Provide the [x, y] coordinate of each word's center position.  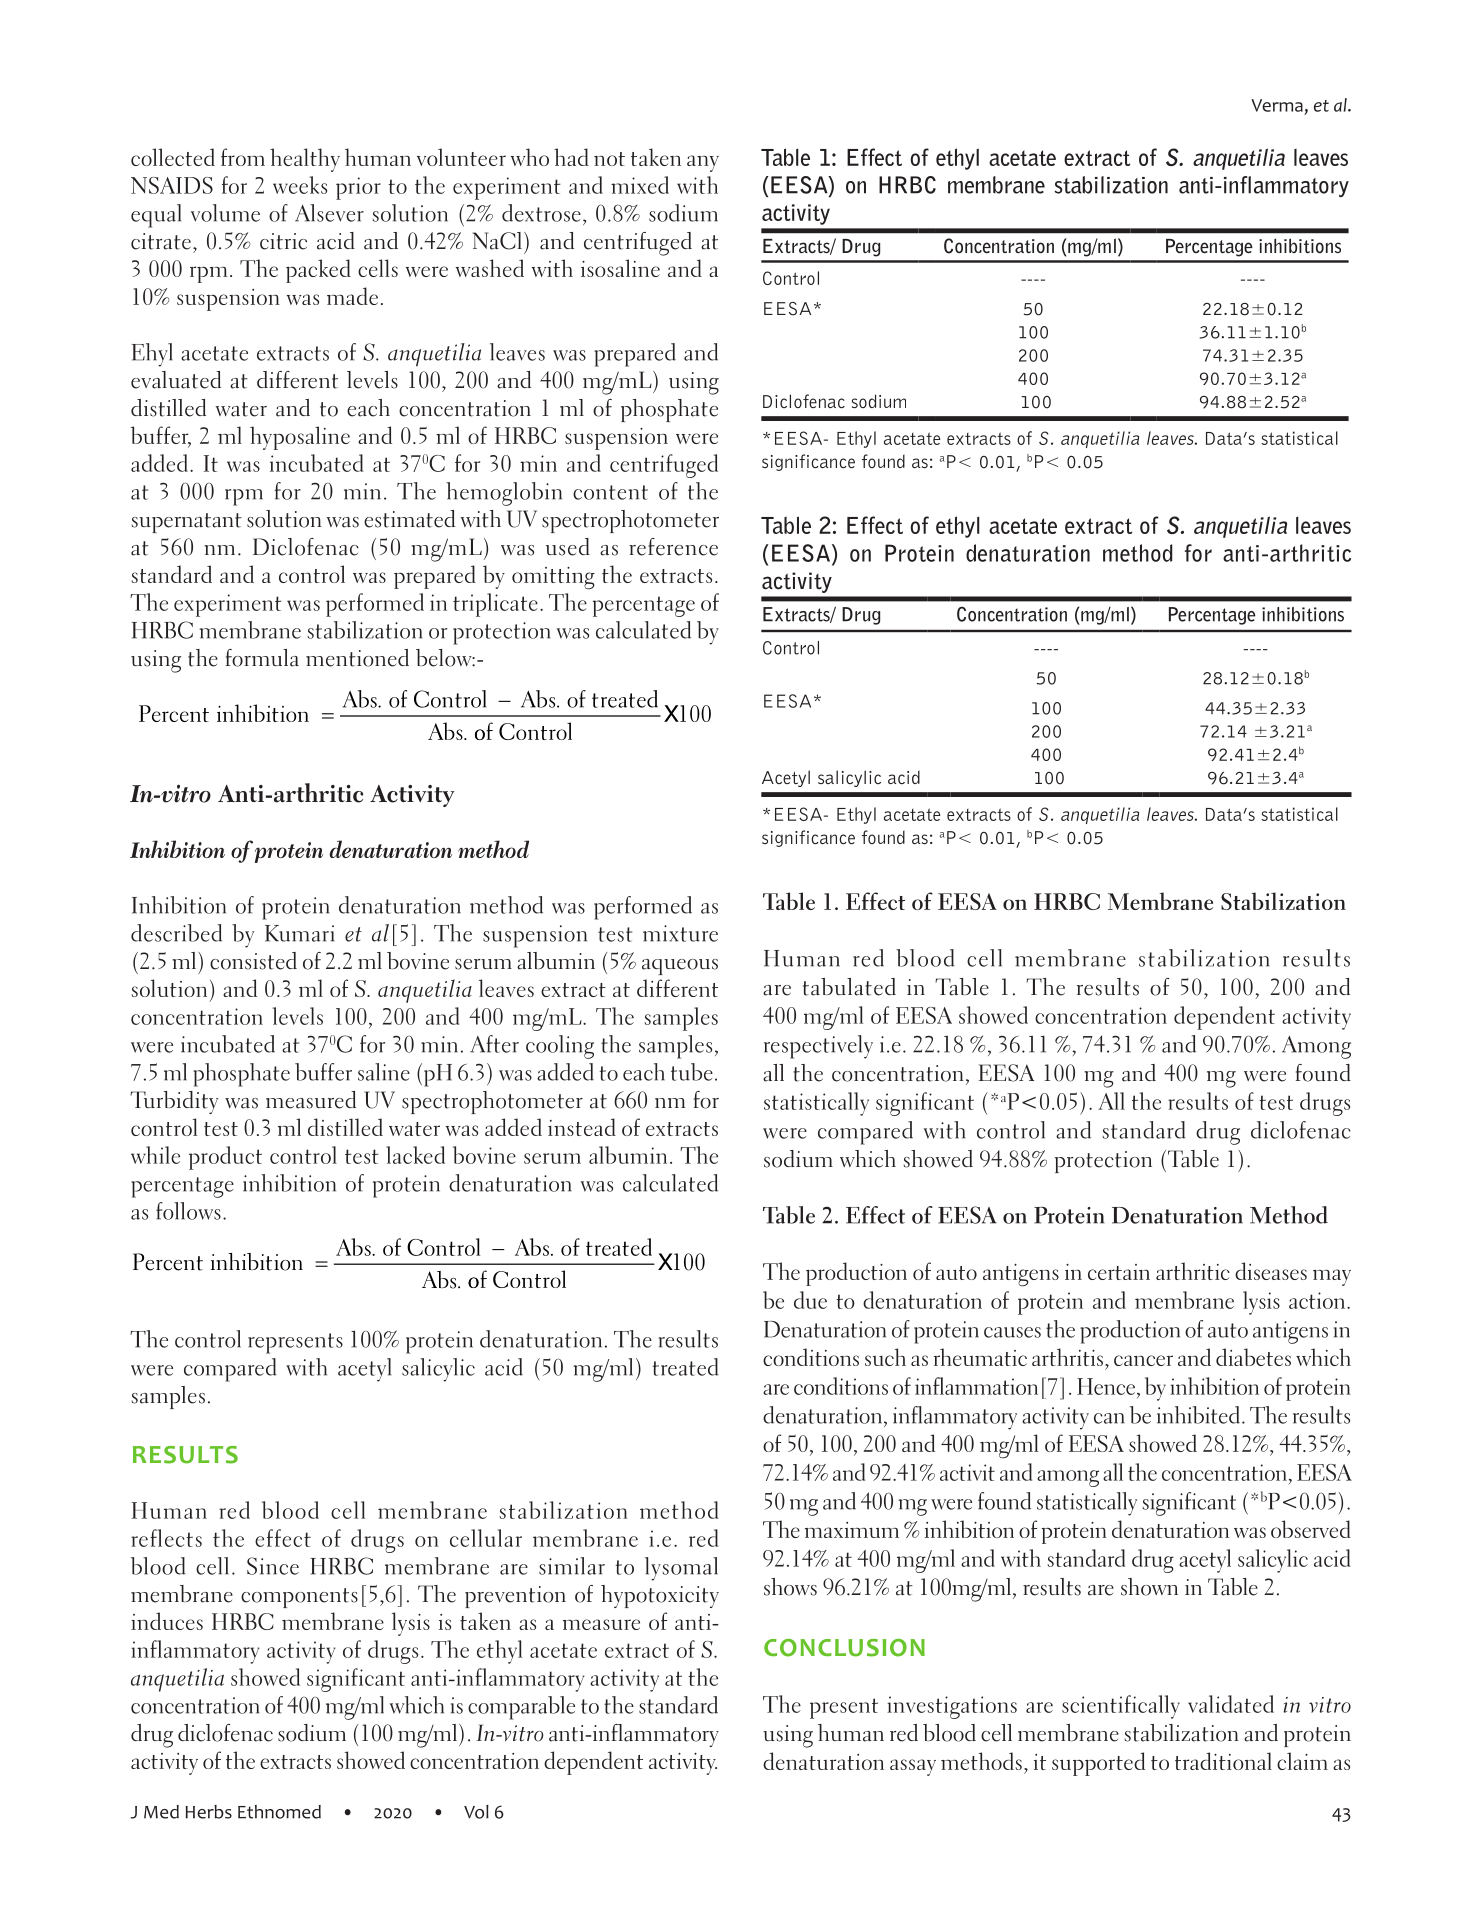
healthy [305, 160]
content [610, 492]
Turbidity [174, 1102]
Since [273, 1566]
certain [1119, 1272]
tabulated [849, 987]
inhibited [1198, 1415]
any [703, 163]
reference [673, 547]
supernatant [187, 523]
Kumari [300, 933]
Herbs [209, 1812]
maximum [852, 1530]
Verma [1277, 105]
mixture [680, 933]
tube [692, 1072]
